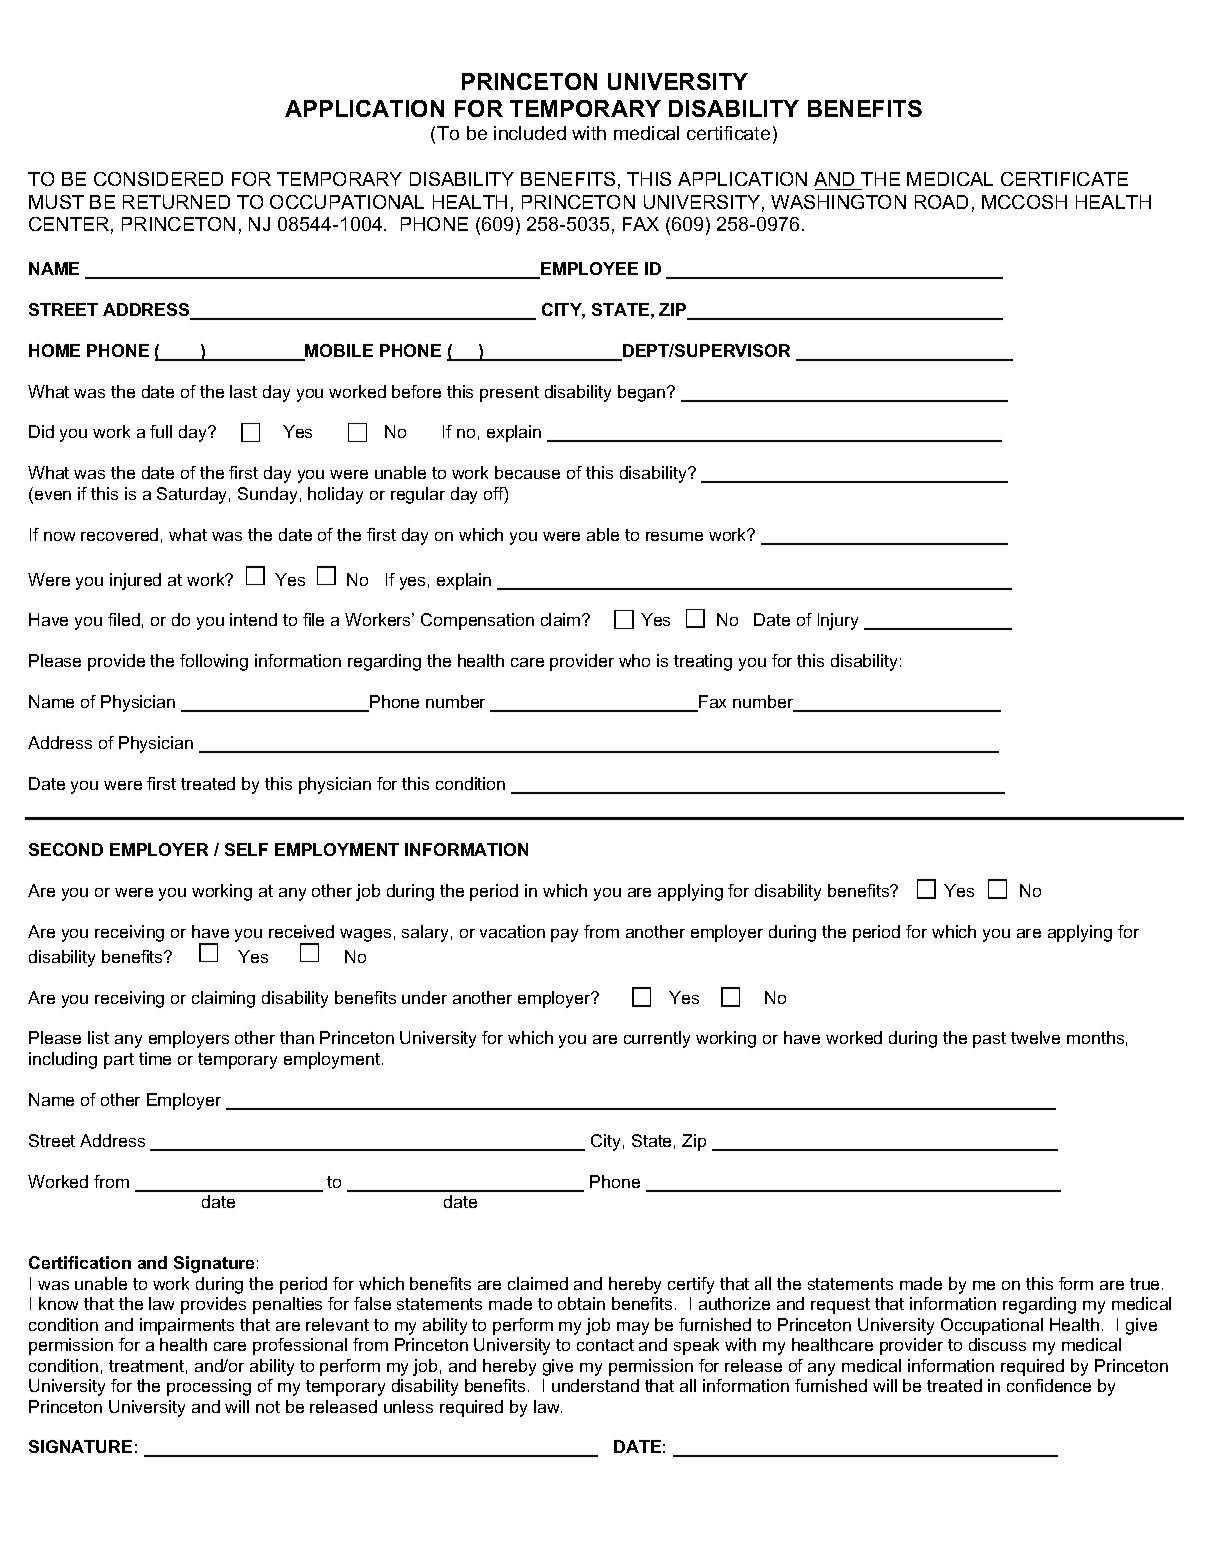 Image resolution: width=1209 pixels, height=1565 pixels. I want to click on included, so click(530, 133).
